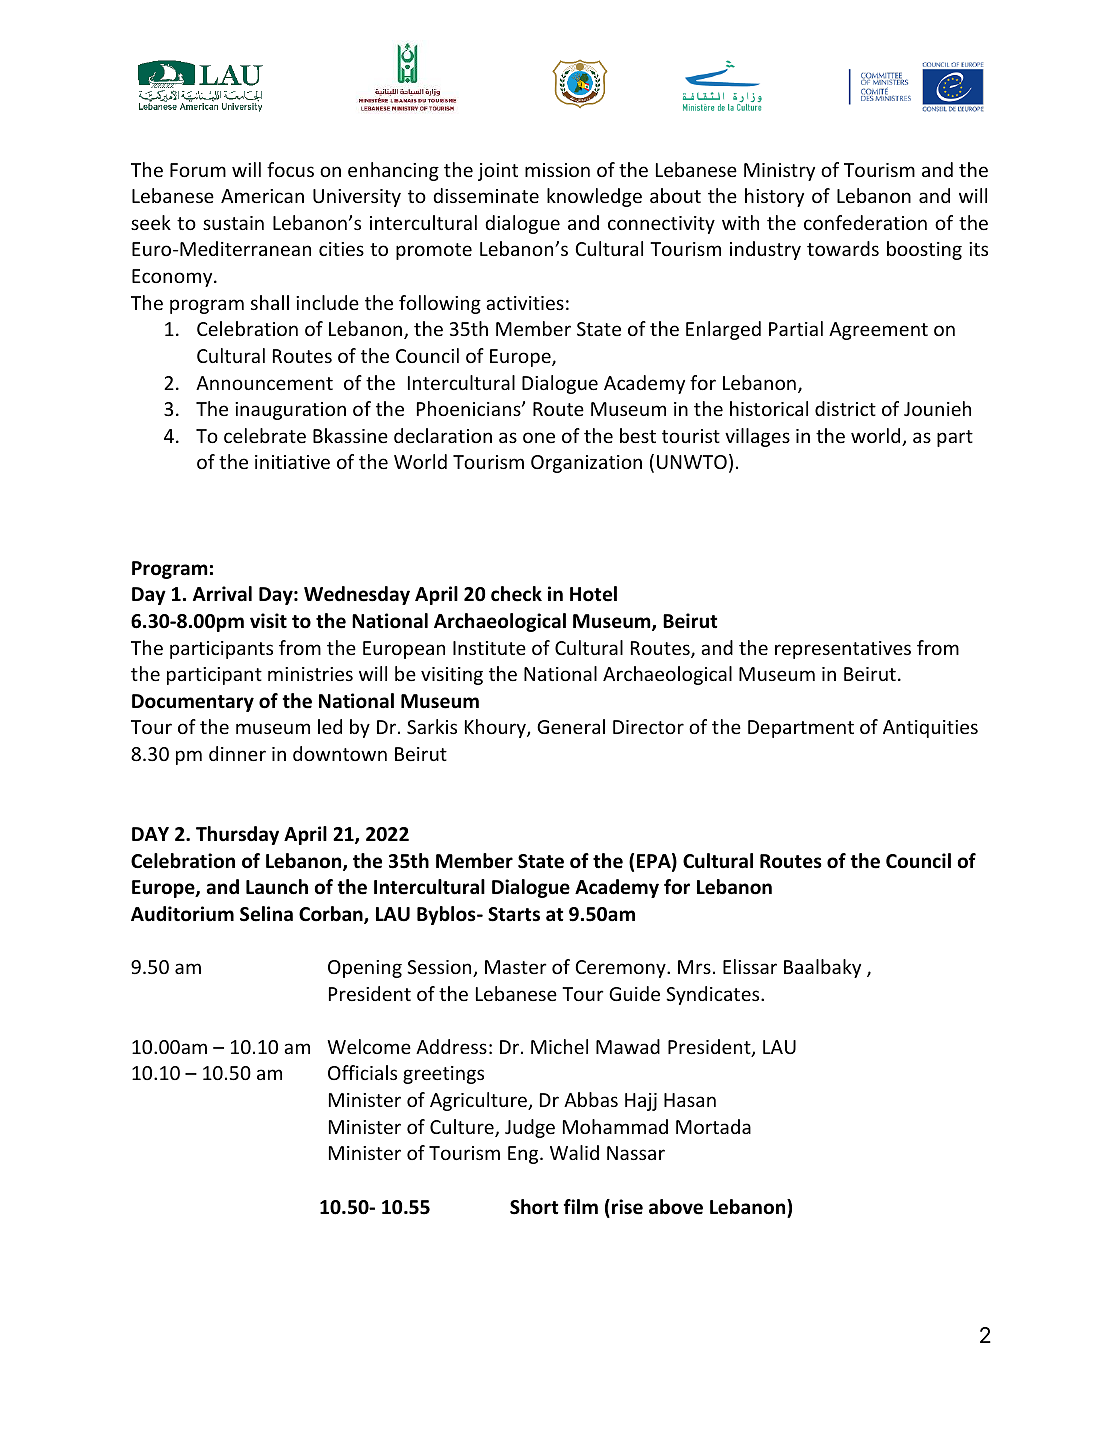  Describe the element at coordinates (594, 197) in the screenshot. I see `knowledge` at that location.
